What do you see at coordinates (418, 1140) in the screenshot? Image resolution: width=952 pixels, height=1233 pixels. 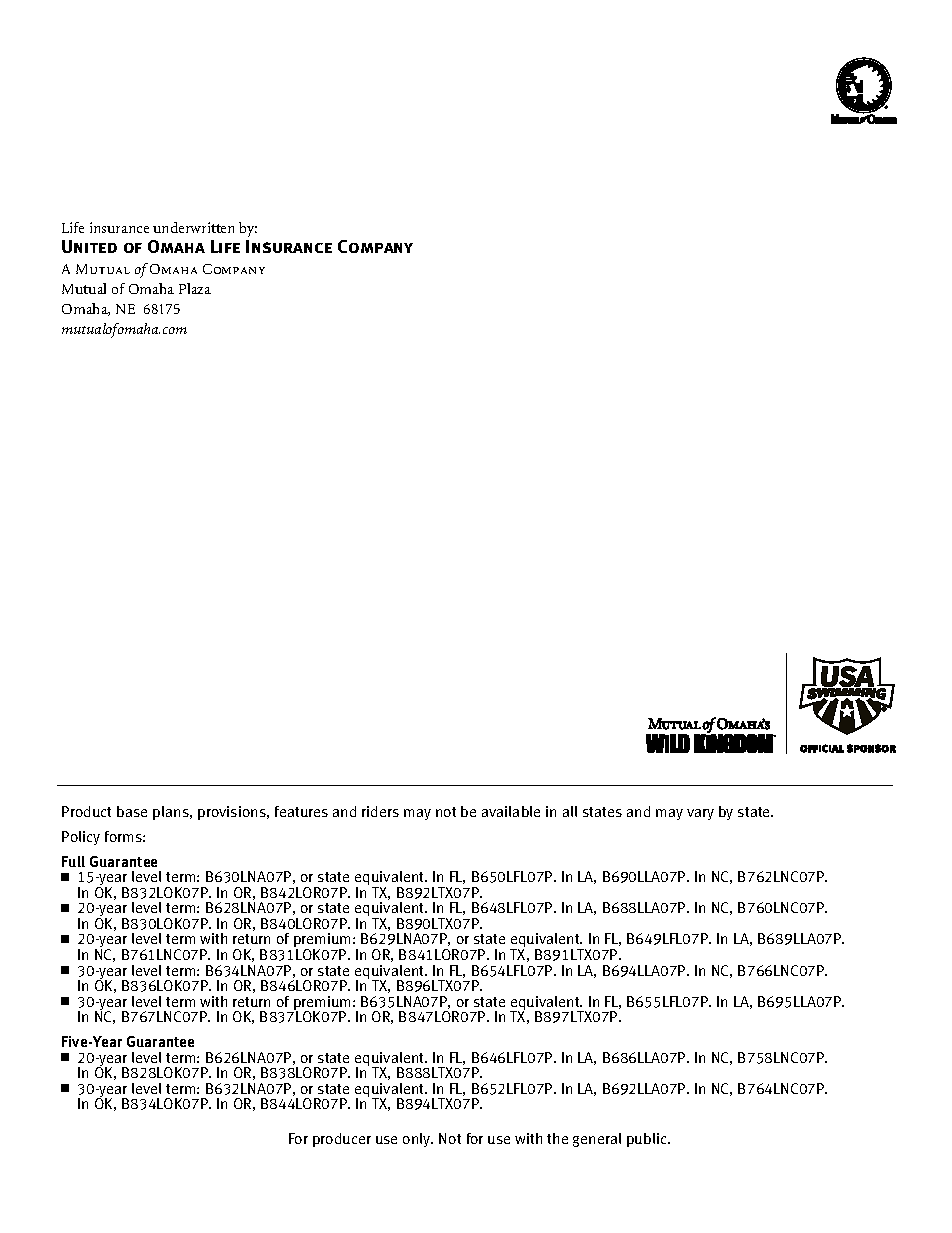 I see `only` at bounding box center [418, 1140].
